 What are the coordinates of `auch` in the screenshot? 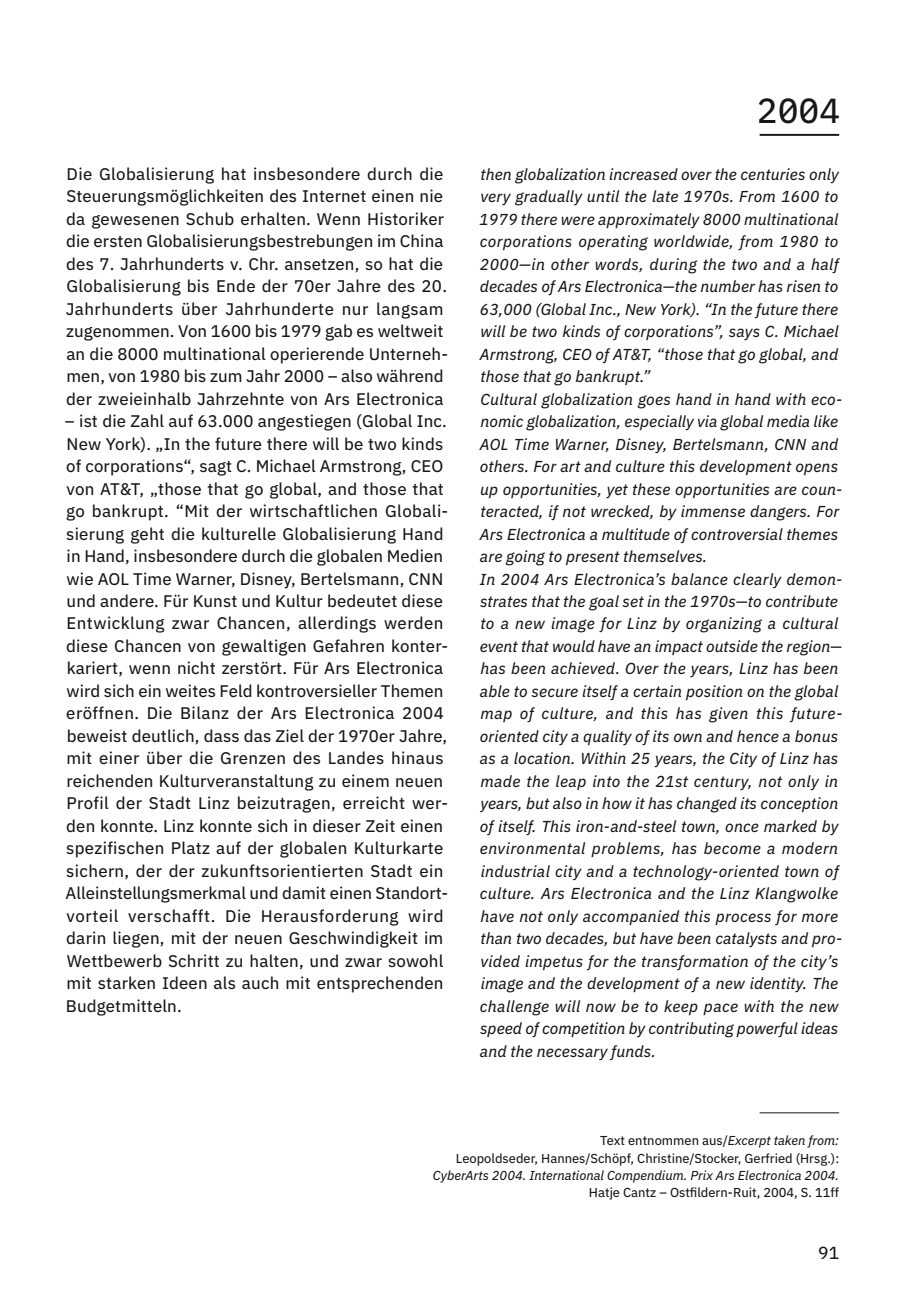 It's located at (260, 982).
